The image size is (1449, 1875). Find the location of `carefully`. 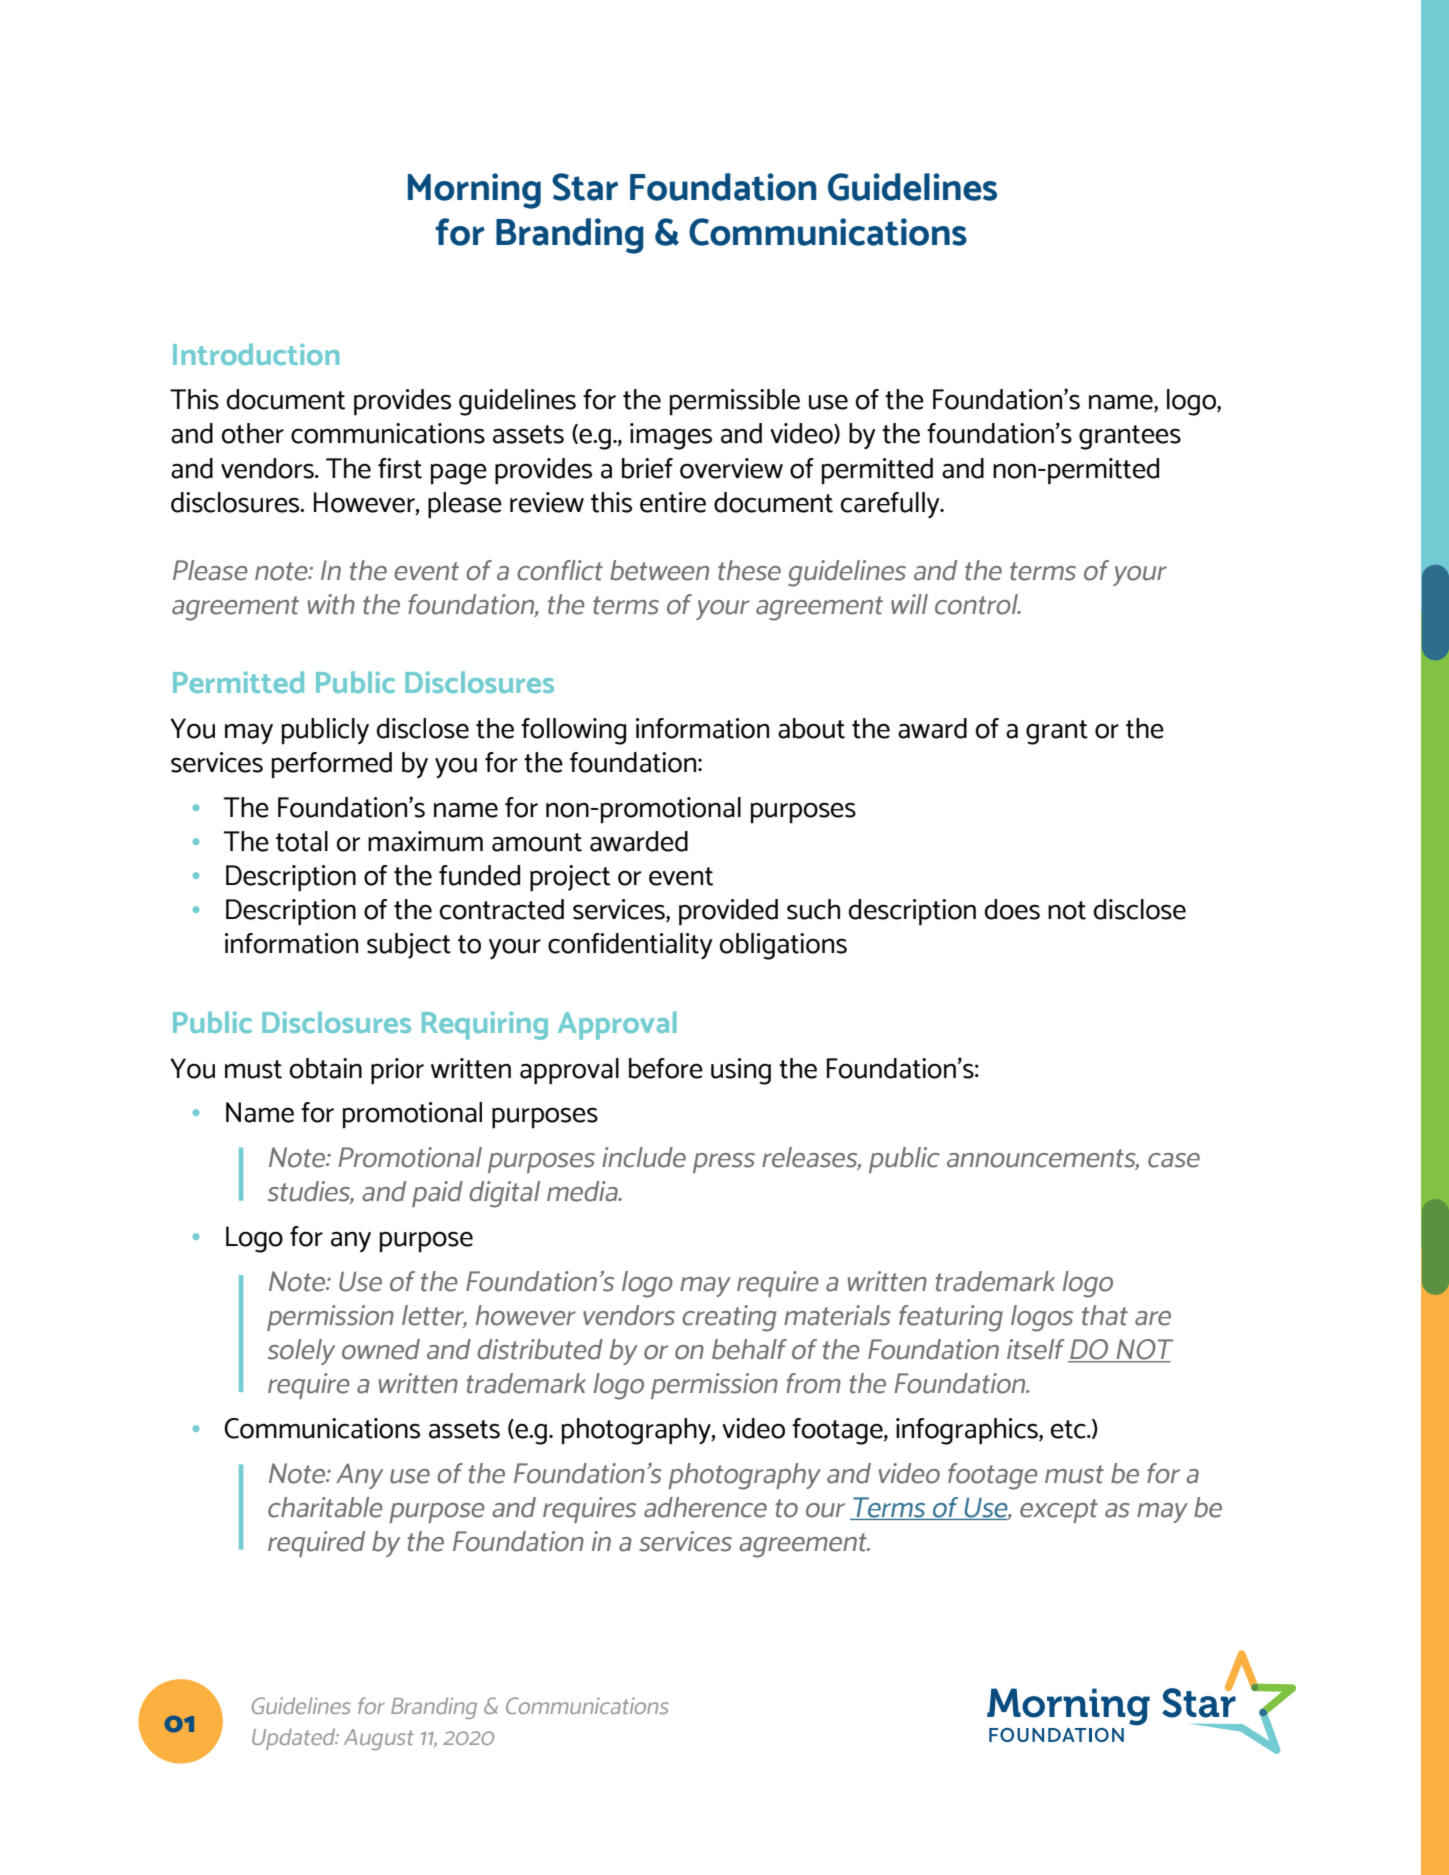

carefully is located at coordinates (891, 505).
